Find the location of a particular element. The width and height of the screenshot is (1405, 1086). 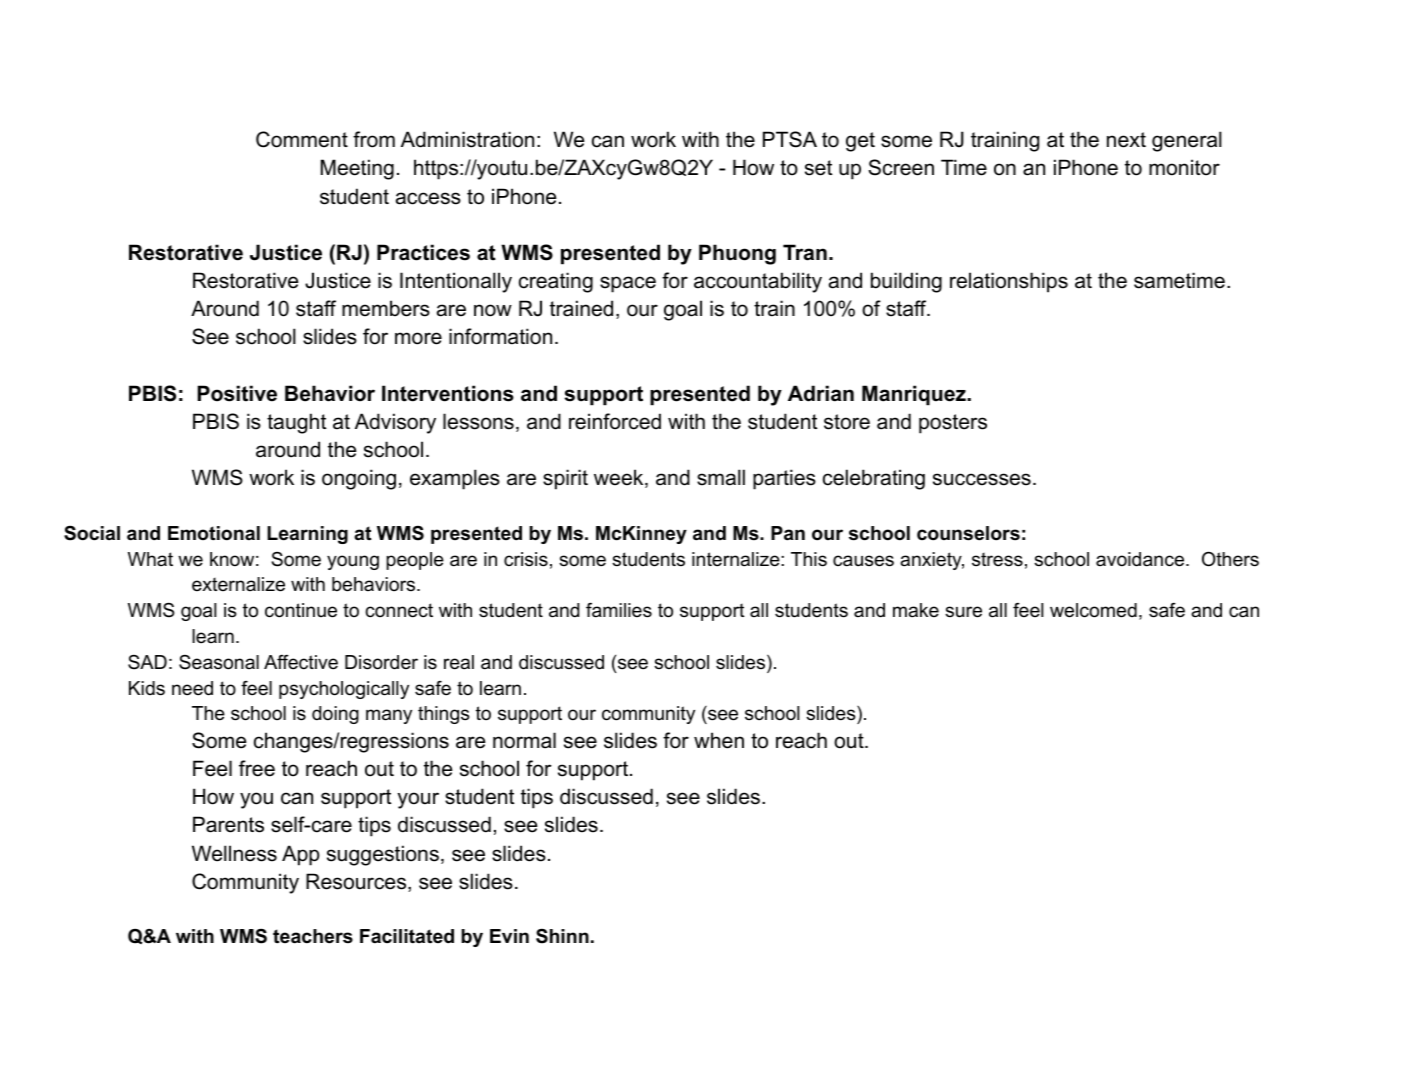

relationships is located at coordinates (1009, 282).
